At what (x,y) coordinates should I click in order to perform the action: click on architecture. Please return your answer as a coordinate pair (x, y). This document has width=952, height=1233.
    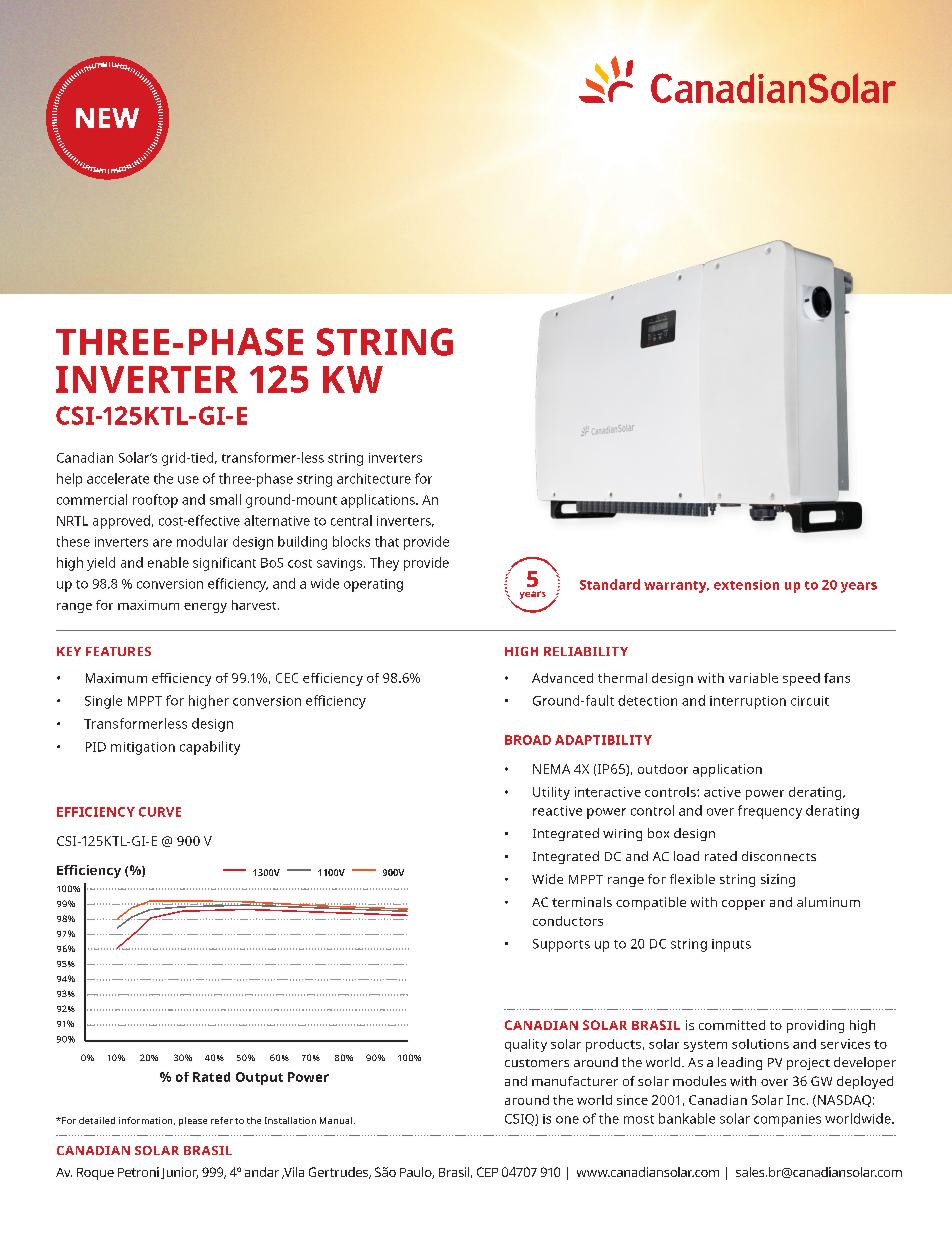
    Looking at the image, I should click on (374, 478).
